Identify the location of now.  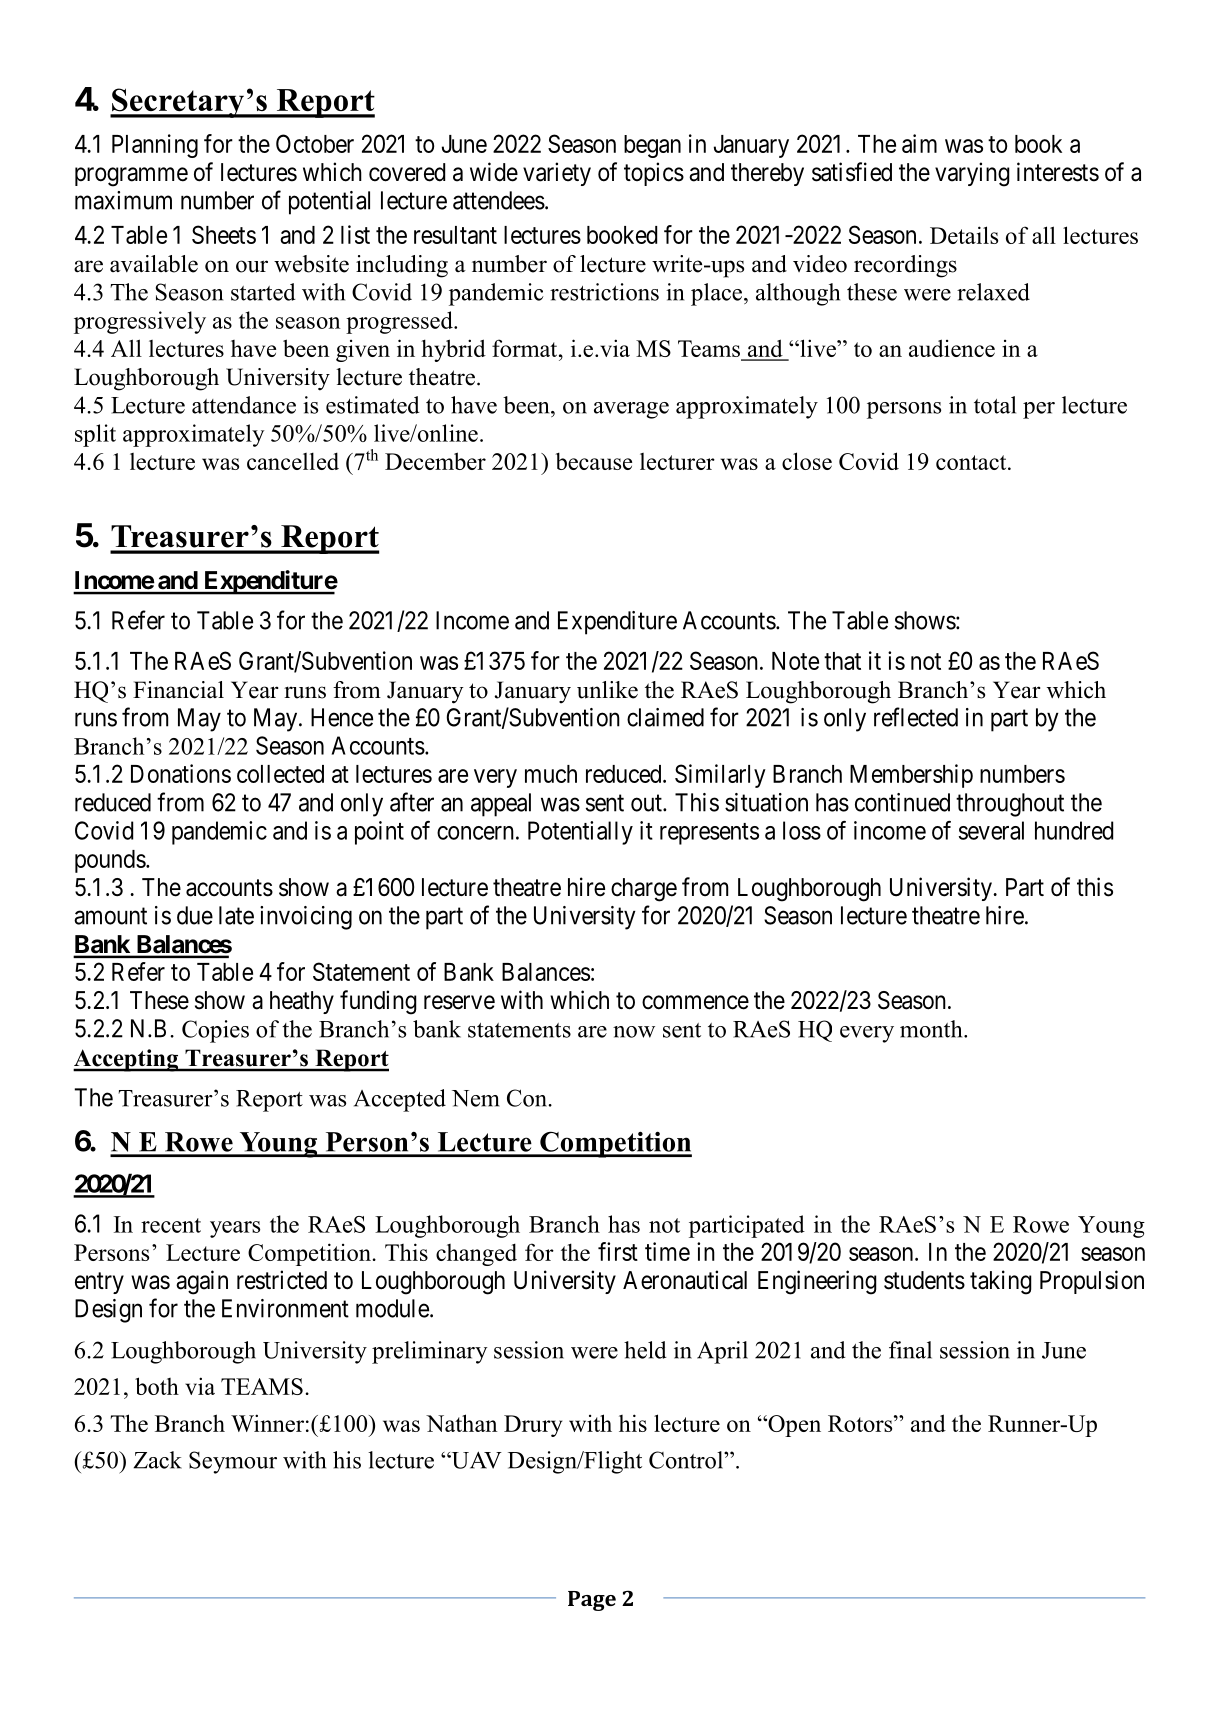
(634, 1032).
